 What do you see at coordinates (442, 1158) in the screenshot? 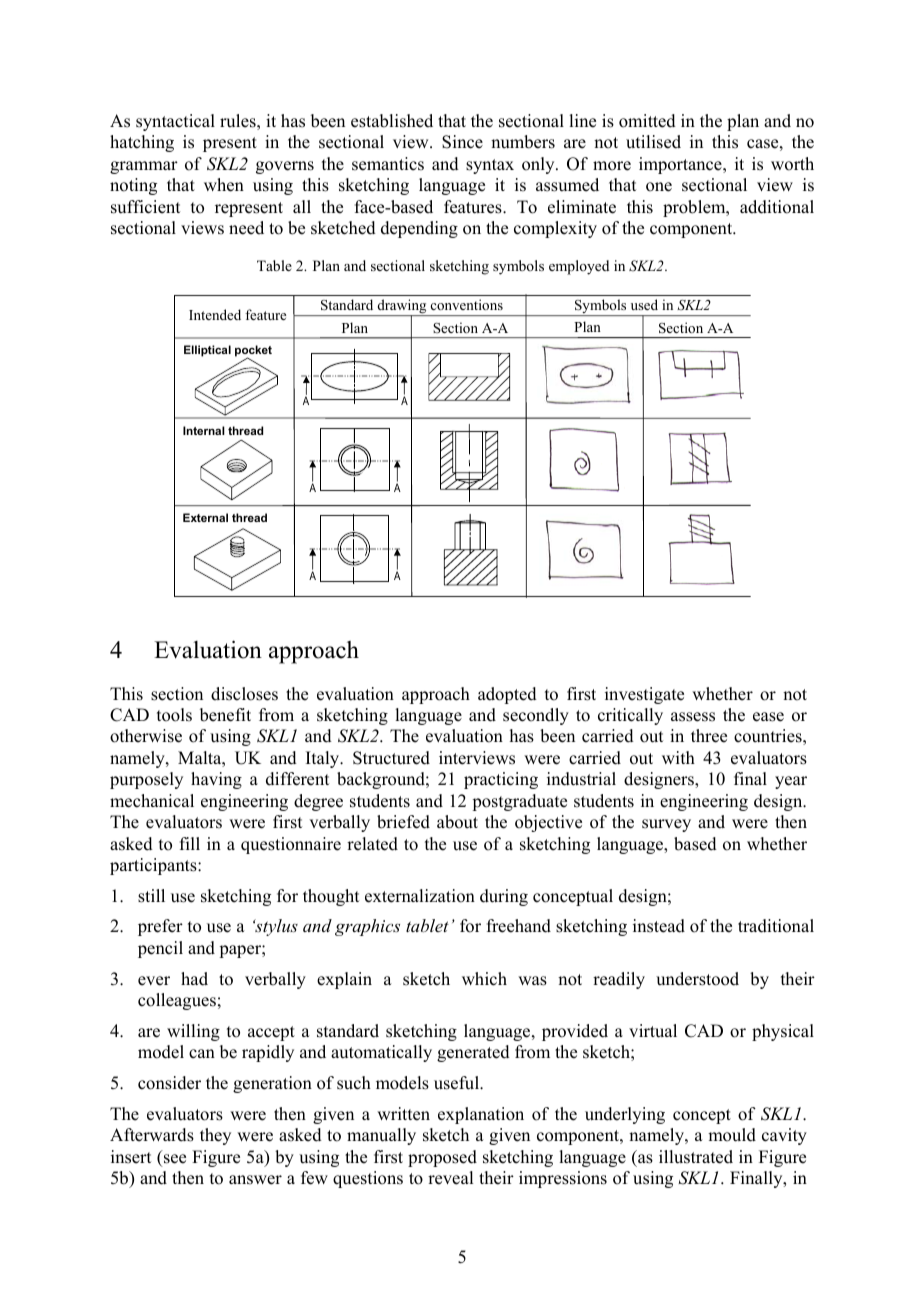
I see `proposed` at bounding box center [442, 1158].
